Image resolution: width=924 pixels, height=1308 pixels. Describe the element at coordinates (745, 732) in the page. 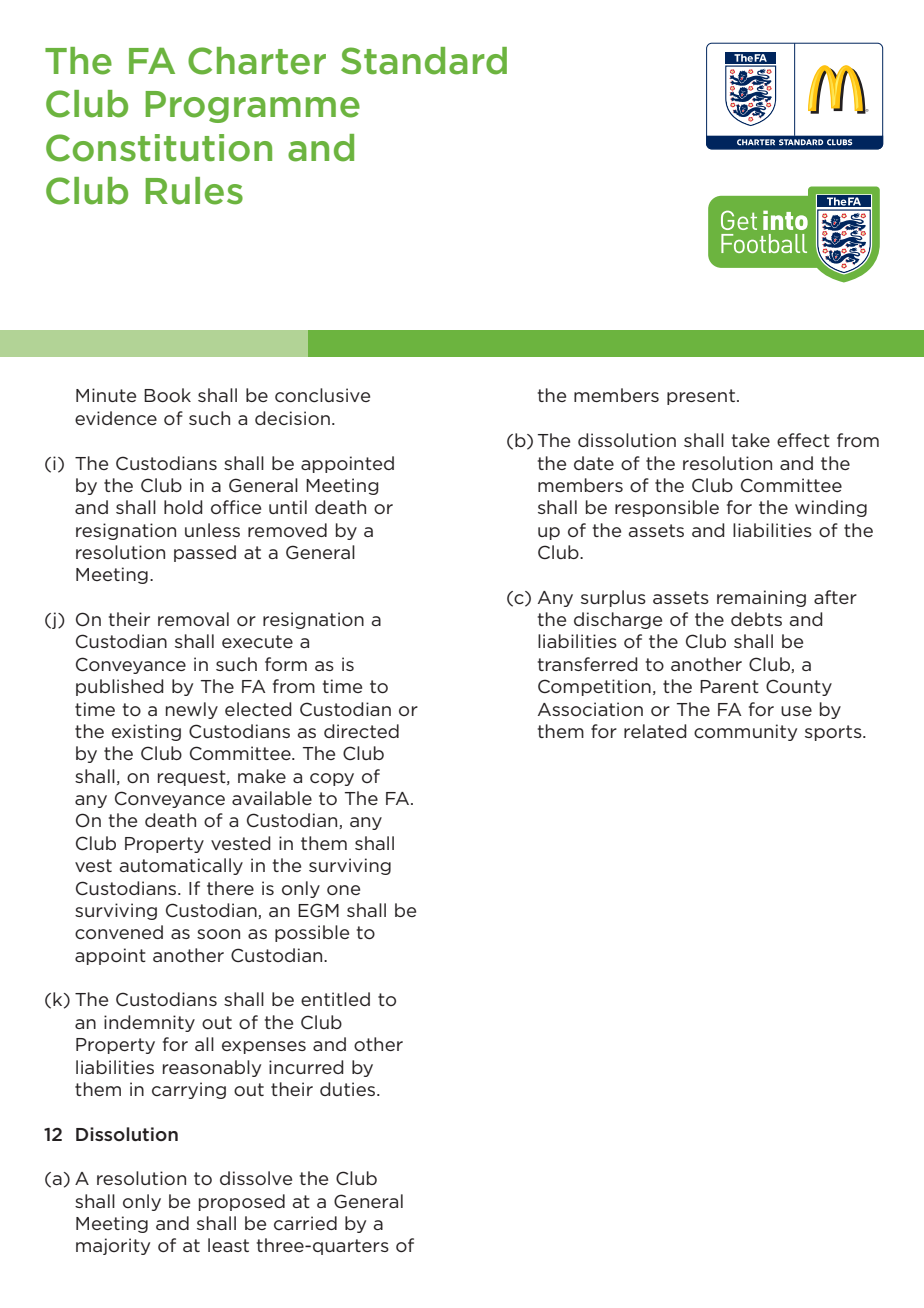

I see `community` at that location.
